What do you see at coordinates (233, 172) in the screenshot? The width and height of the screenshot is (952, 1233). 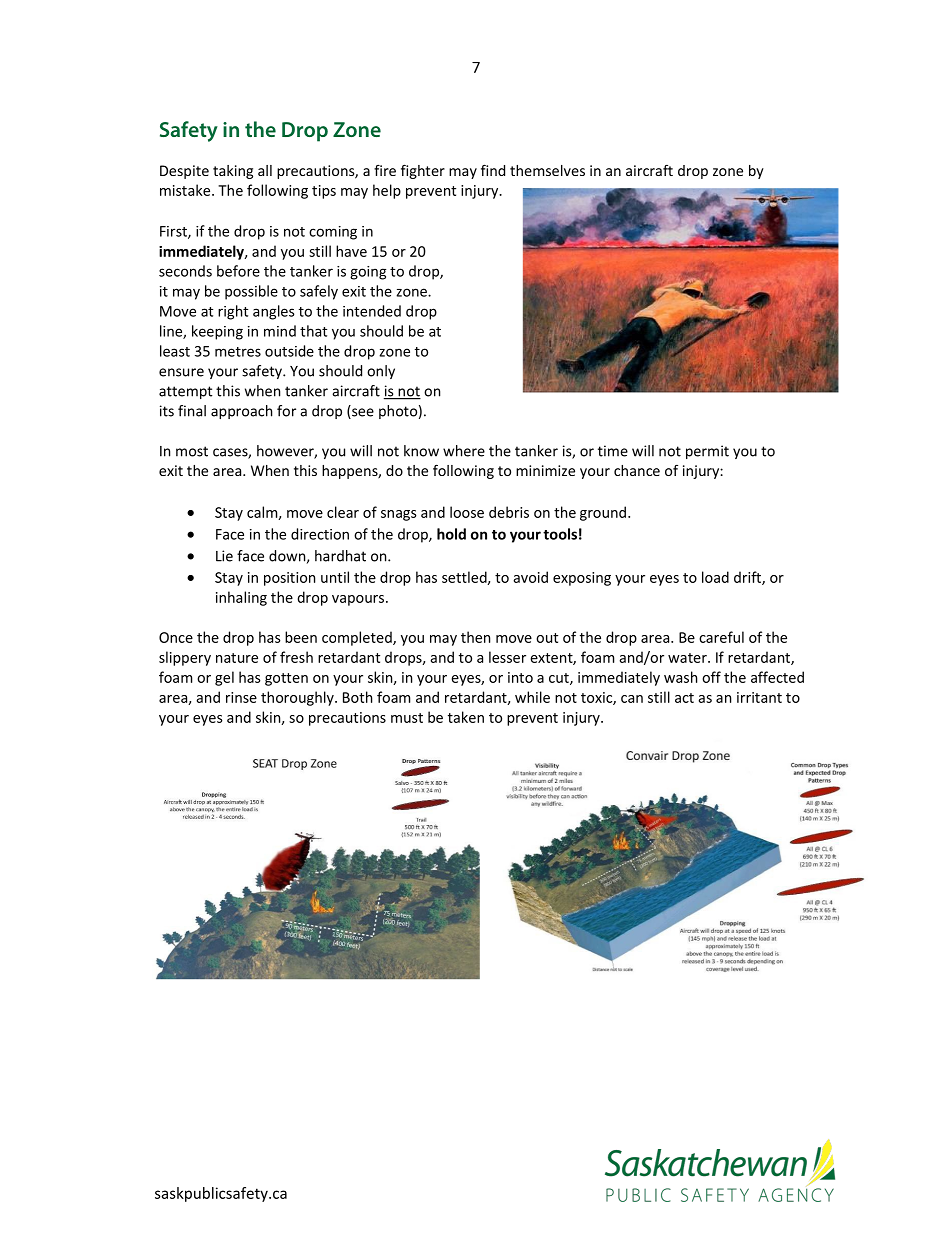 I see `taking` at bounding box center [233, 172].
